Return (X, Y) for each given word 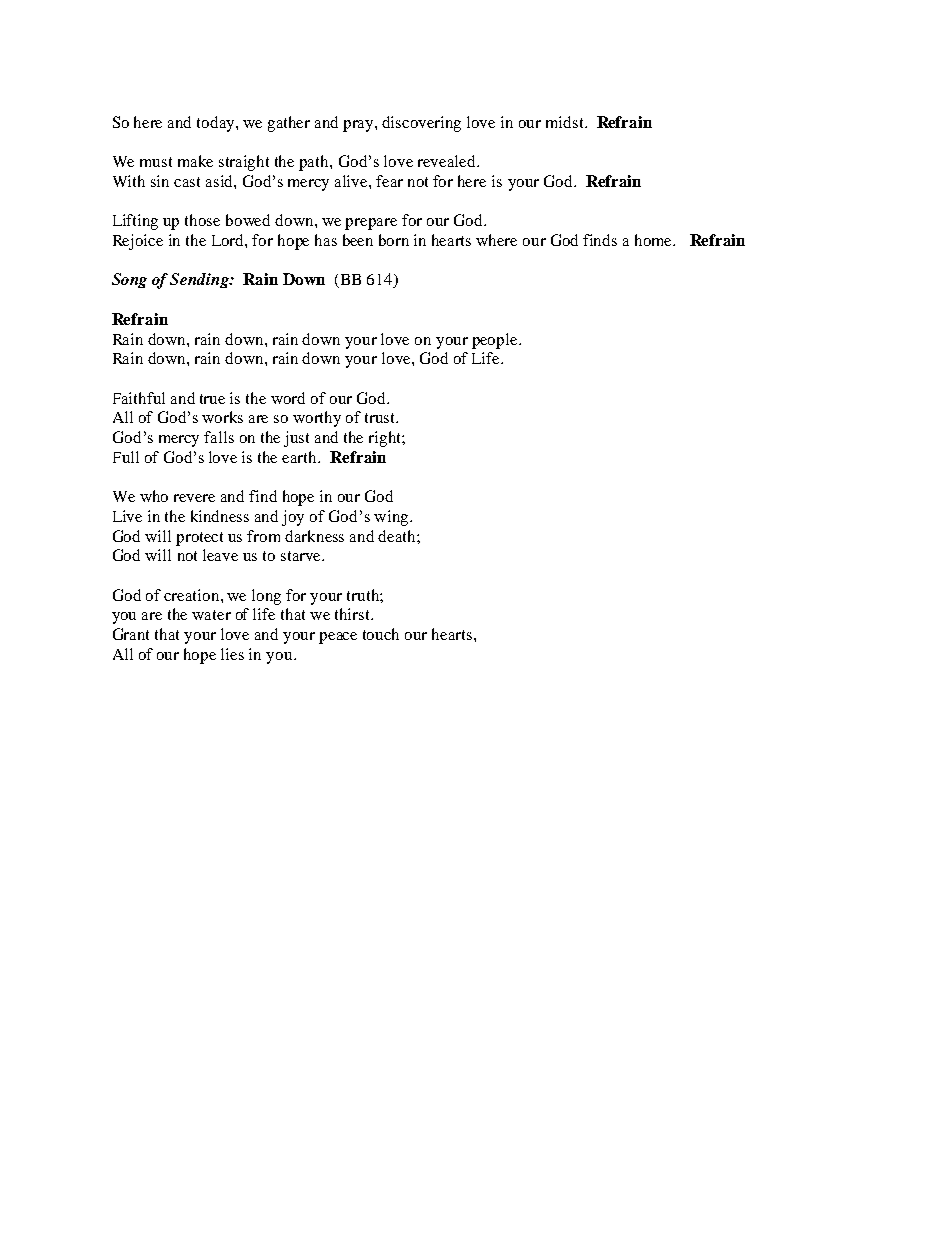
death (398, 536)
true (212, 399)
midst (566, 122)
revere (194, 498)
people (496, 341)
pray (359, 126)
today (217, 124)
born (394, 240)
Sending (200, 280)
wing (392, 518)
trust (381, 418)
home (654, 240)
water (211, 615)
